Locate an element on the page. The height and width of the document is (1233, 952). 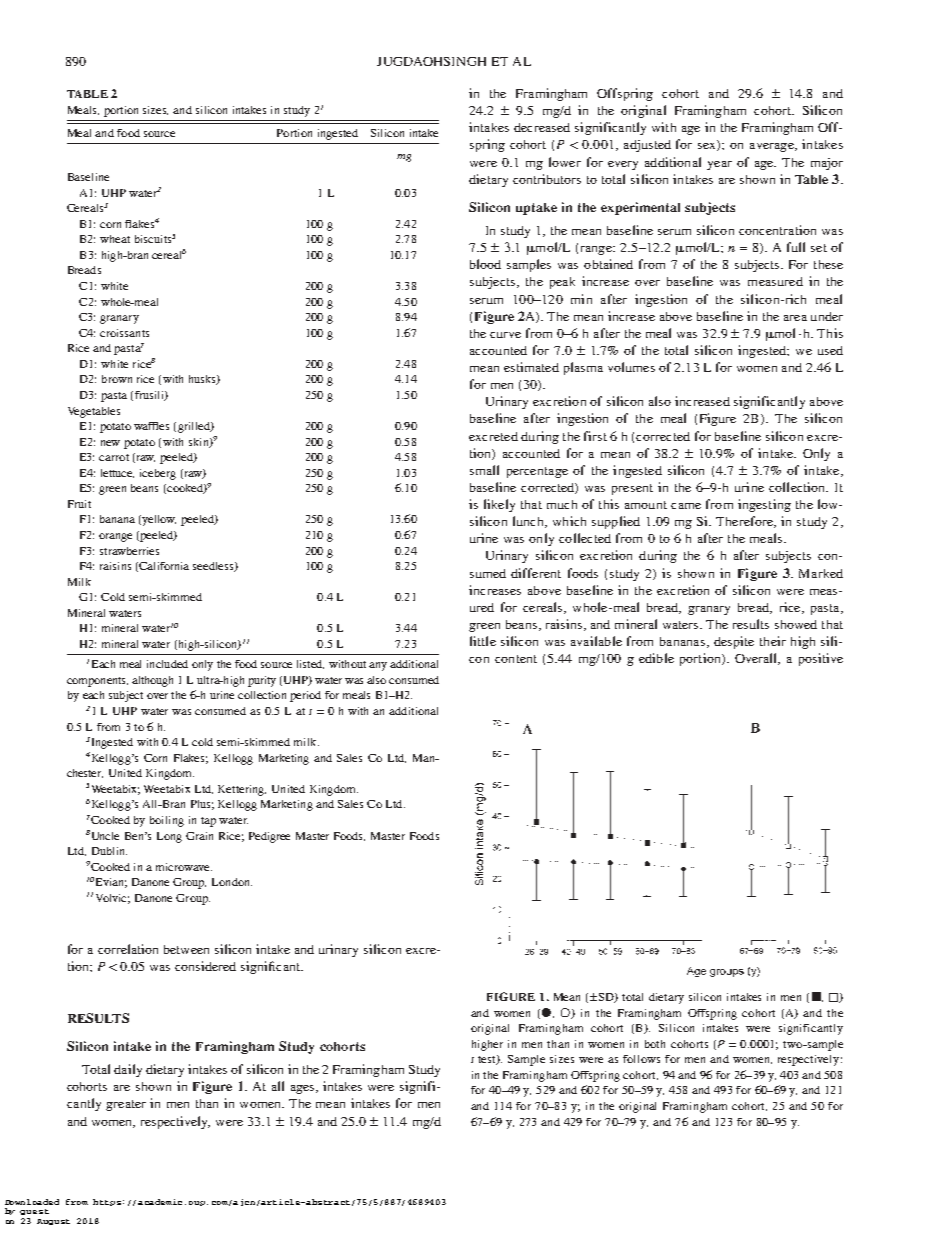
follows is located at coordinates (641, 1059).
